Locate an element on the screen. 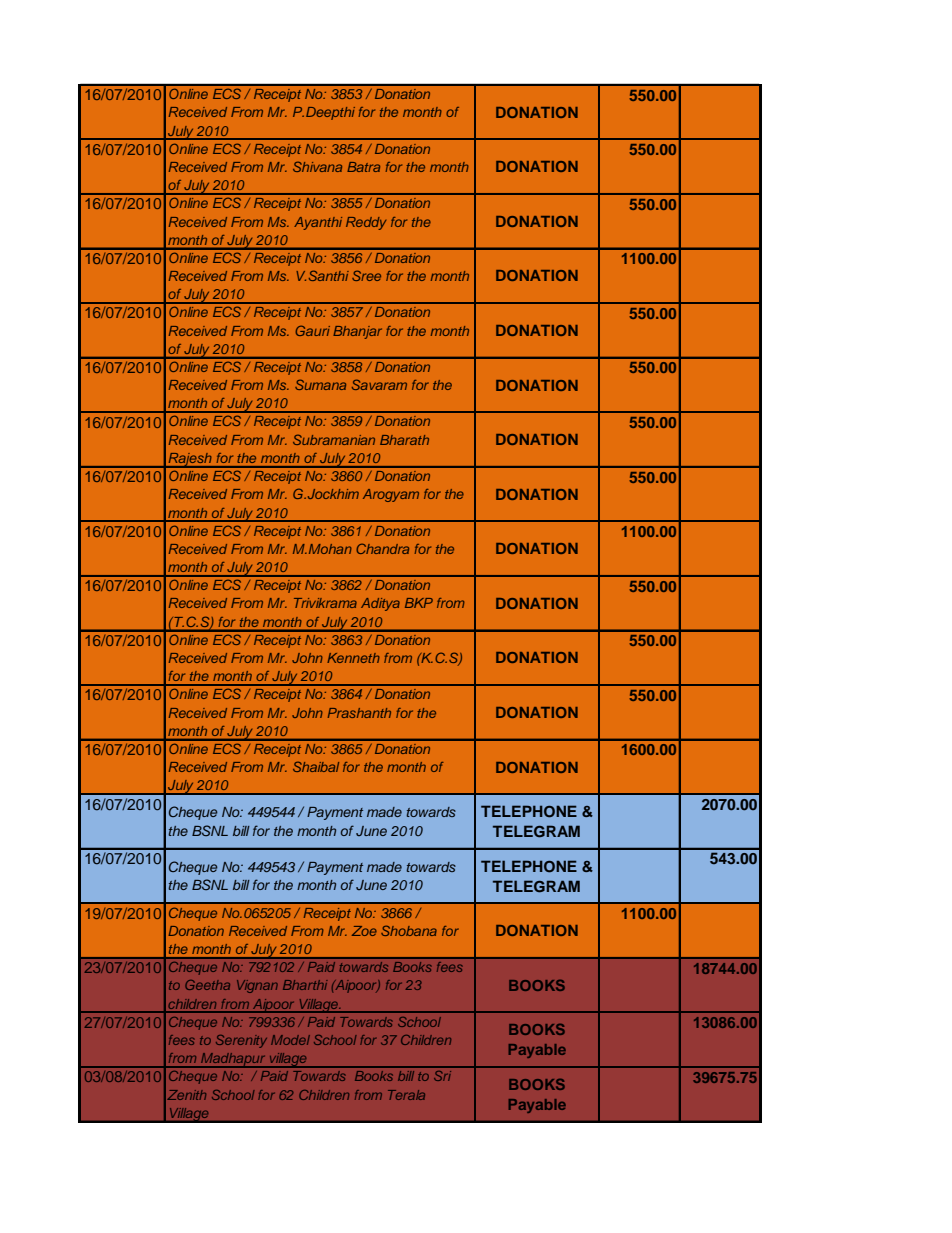 The width and height of the screenshot is (952, 1233). Kenneth is located at coordinates (353, 658).
